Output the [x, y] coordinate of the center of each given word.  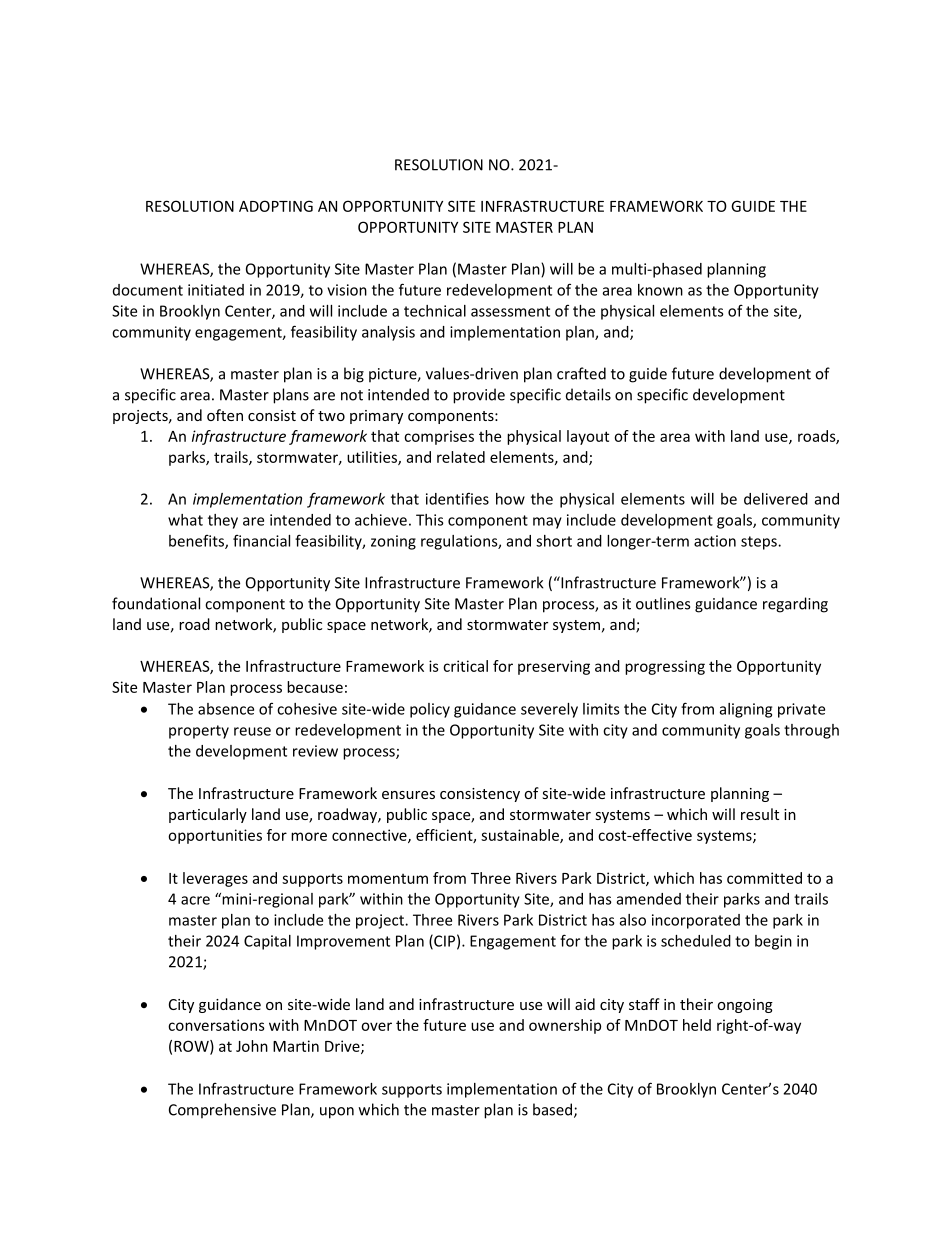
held [697, 1025]
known [660, 290]
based [552, 1109]
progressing [665, 667]
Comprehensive [222, 1111]
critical [465, 666]
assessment [510, 311]
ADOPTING [276, 206]
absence [226, 709]
